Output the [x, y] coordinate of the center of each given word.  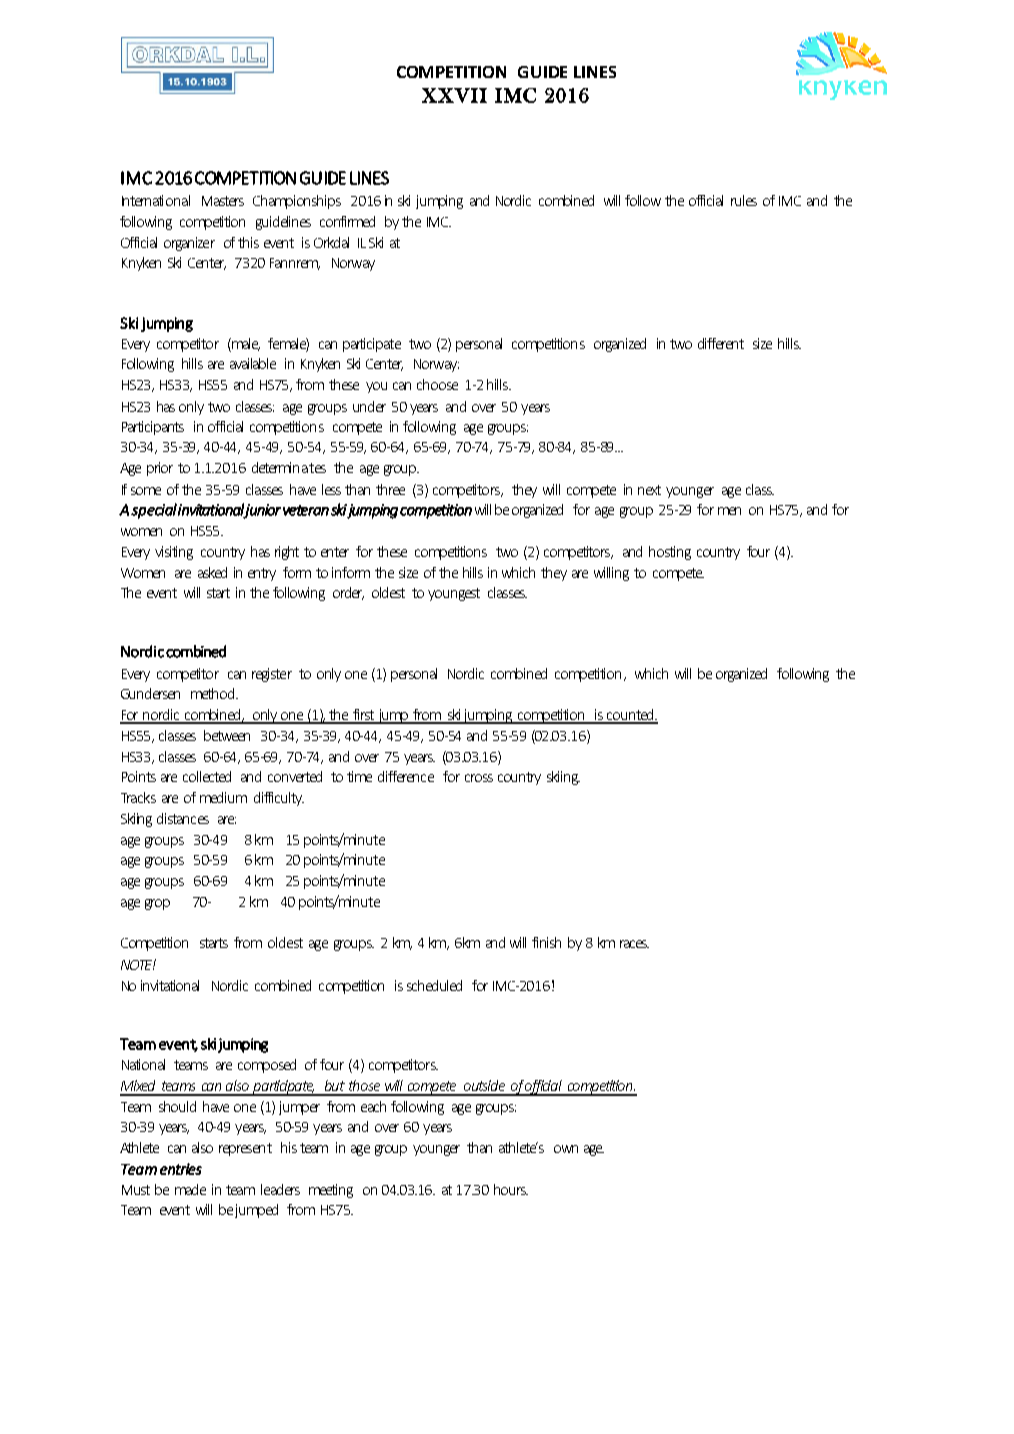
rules [744, 200]
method [214, 693]
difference [406, 776]
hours [511, 1189]
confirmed [347, 221]
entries [181, 1169]
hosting [670, 553]
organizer [189, 244]
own [566, 1149]
